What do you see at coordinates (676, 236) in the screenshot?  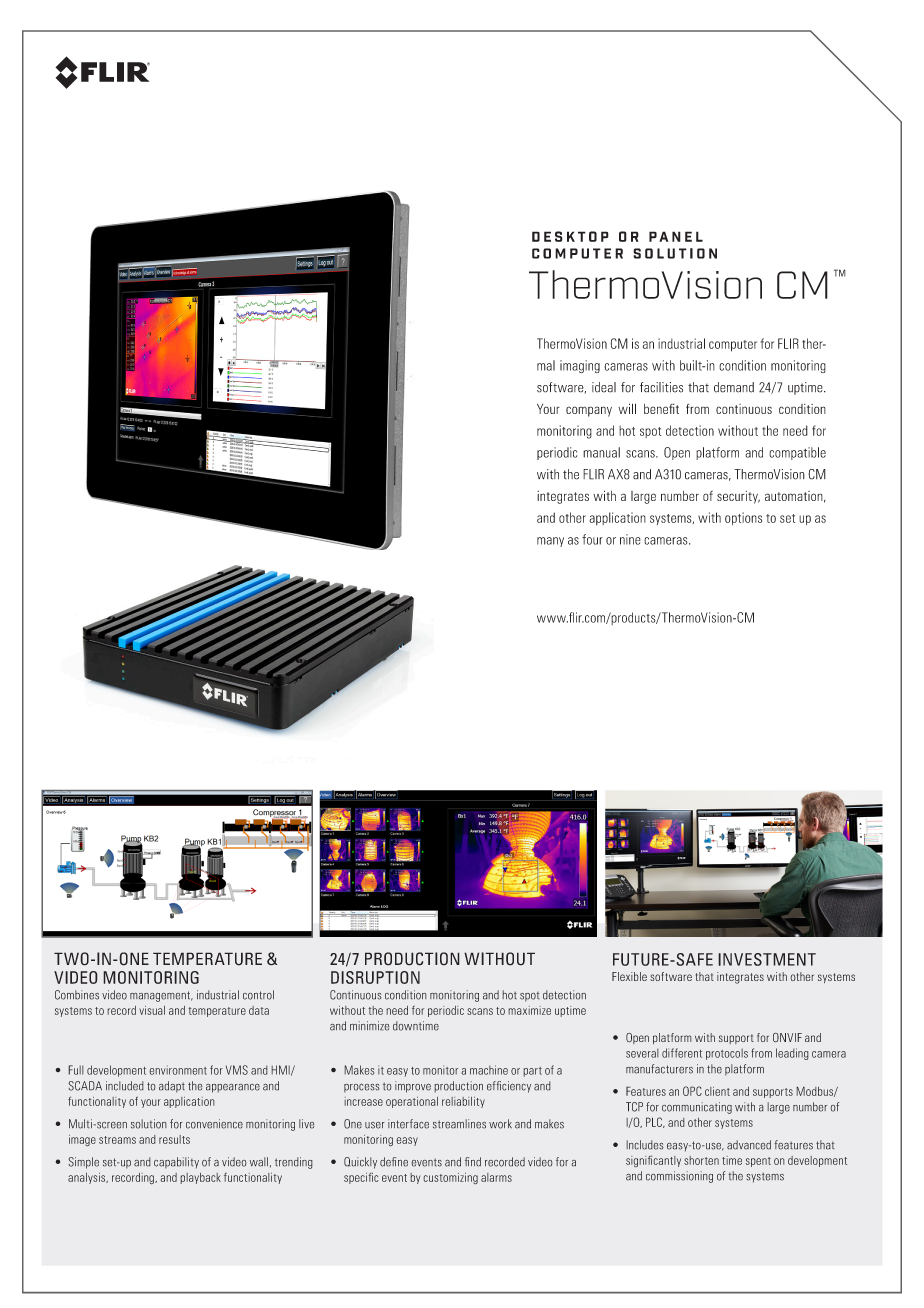 I see `PANEL` at bounding box center [676, 236].
